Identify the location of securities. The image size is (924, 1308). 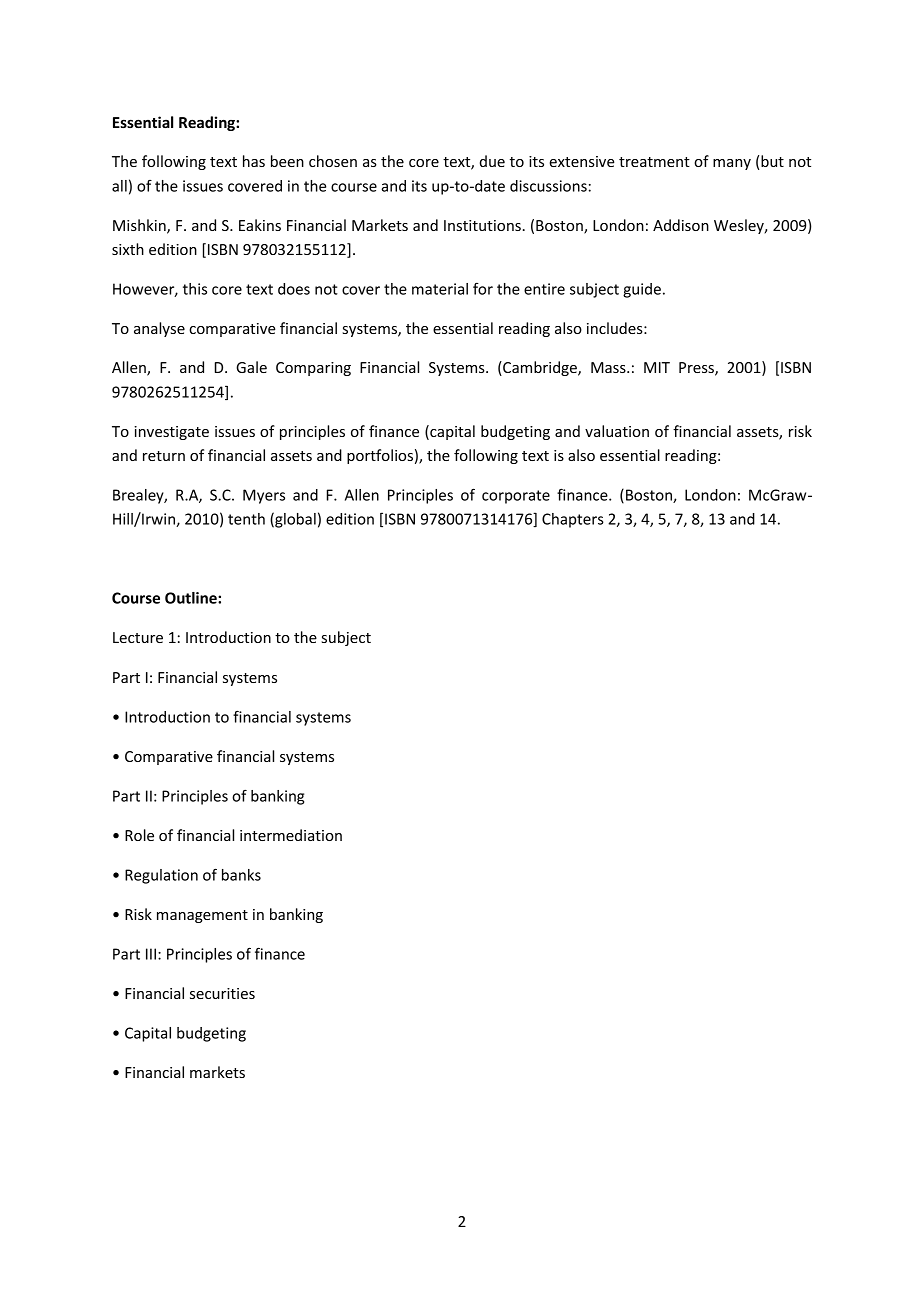
(222, 993).
